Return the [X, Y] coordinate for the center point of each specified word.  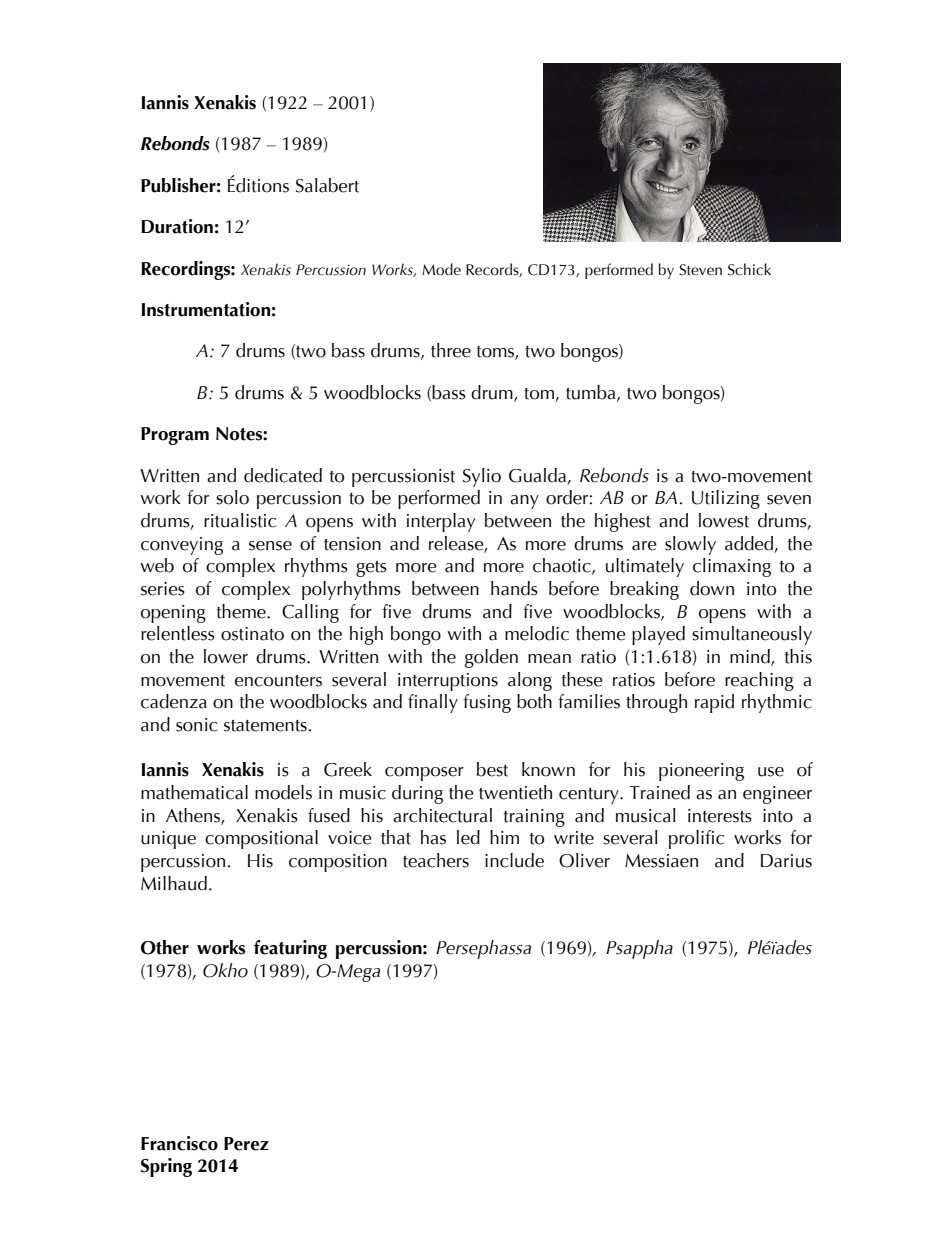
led [468, 837]
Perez [246, 1144]
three [451, 350]
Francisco [179, 1143]
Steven [700, 270]
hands [514, 588]
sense [270, 546]
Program [175, 436]
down [712, 588]
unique [168, 840]
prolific [696, 839]
